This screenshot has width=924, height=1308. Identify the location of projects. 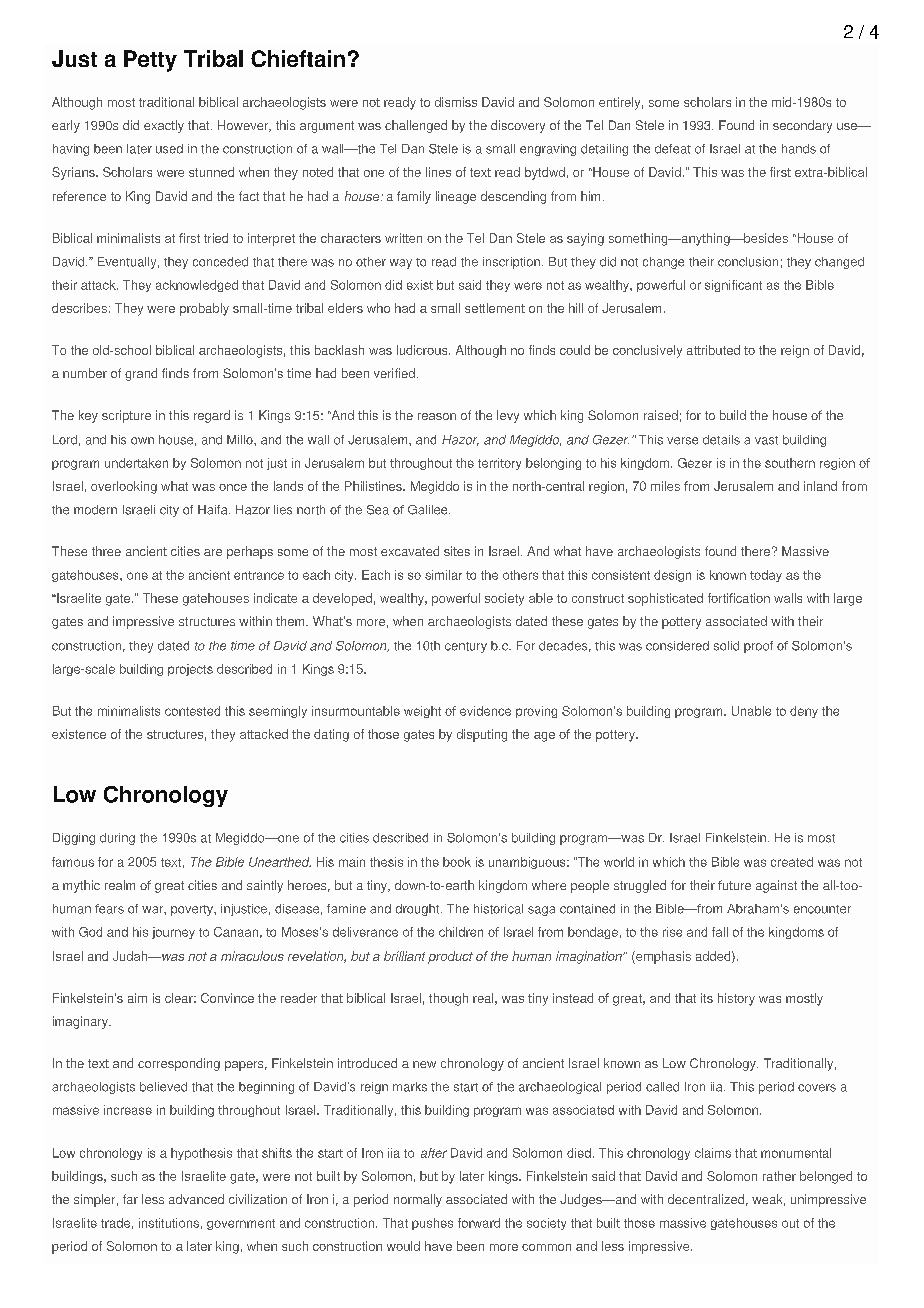
(190, 670).
